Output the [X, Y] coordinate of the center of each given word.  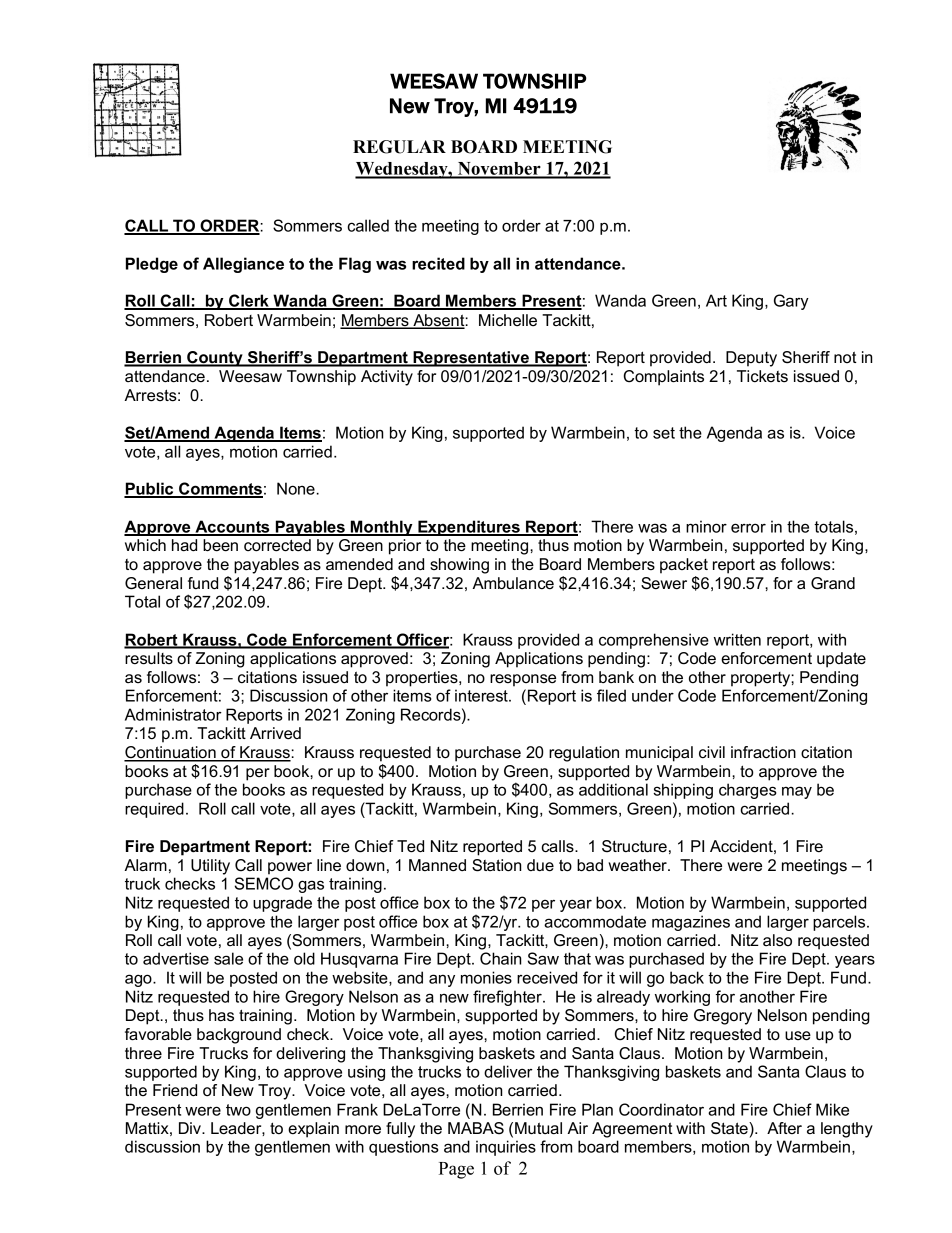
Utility [210, 867]
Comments [220, 489]
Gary [791, 302]
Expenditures [469, 528]
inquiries [506, 1148]
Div [191, 1128]
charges [748, 791]
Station [497, 865]
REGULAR [399, 147]
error [748, 528]
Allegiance [243, 265]
